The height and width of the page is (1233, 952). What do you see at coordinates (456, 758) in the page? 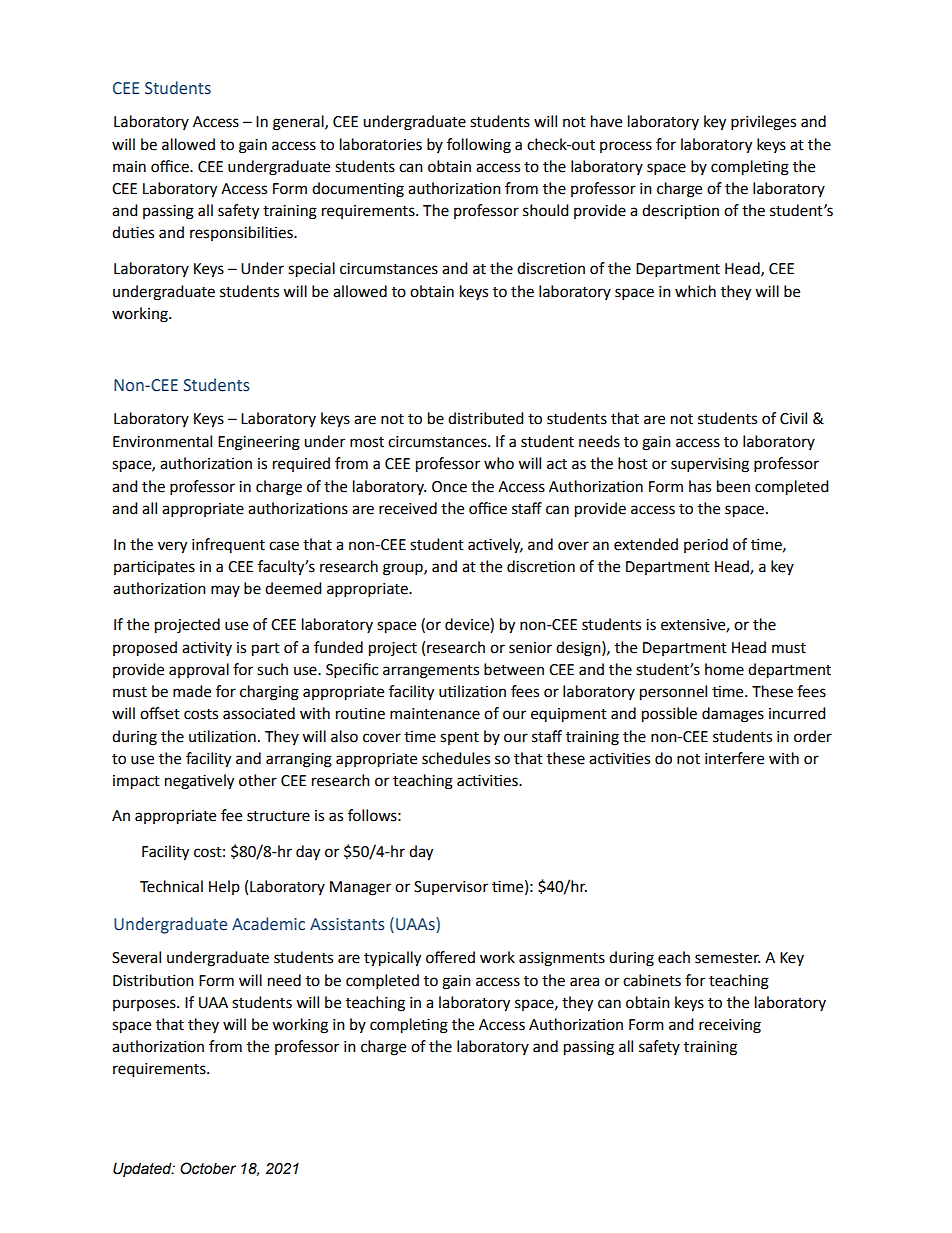
I see `schedules` at bounding box center [456, 758].
